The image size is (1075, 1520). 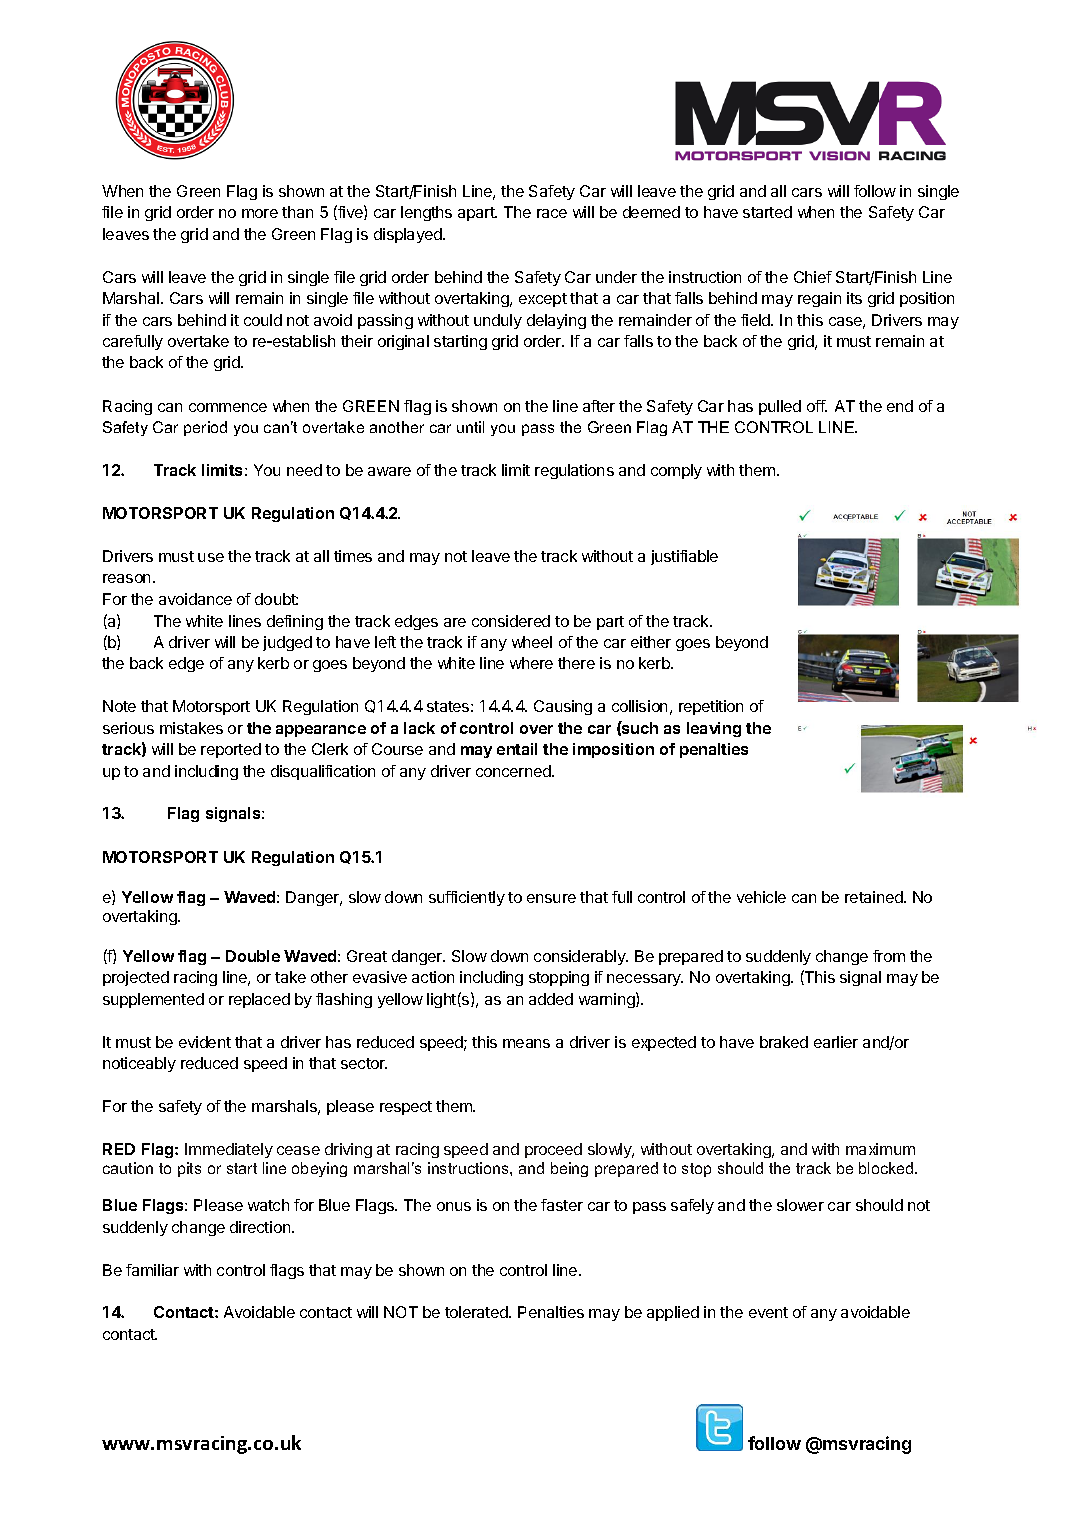 What do you see at coordinates (761, 897) in the screenshot?
I see `vehicle` at bounding box center [761, 897].
